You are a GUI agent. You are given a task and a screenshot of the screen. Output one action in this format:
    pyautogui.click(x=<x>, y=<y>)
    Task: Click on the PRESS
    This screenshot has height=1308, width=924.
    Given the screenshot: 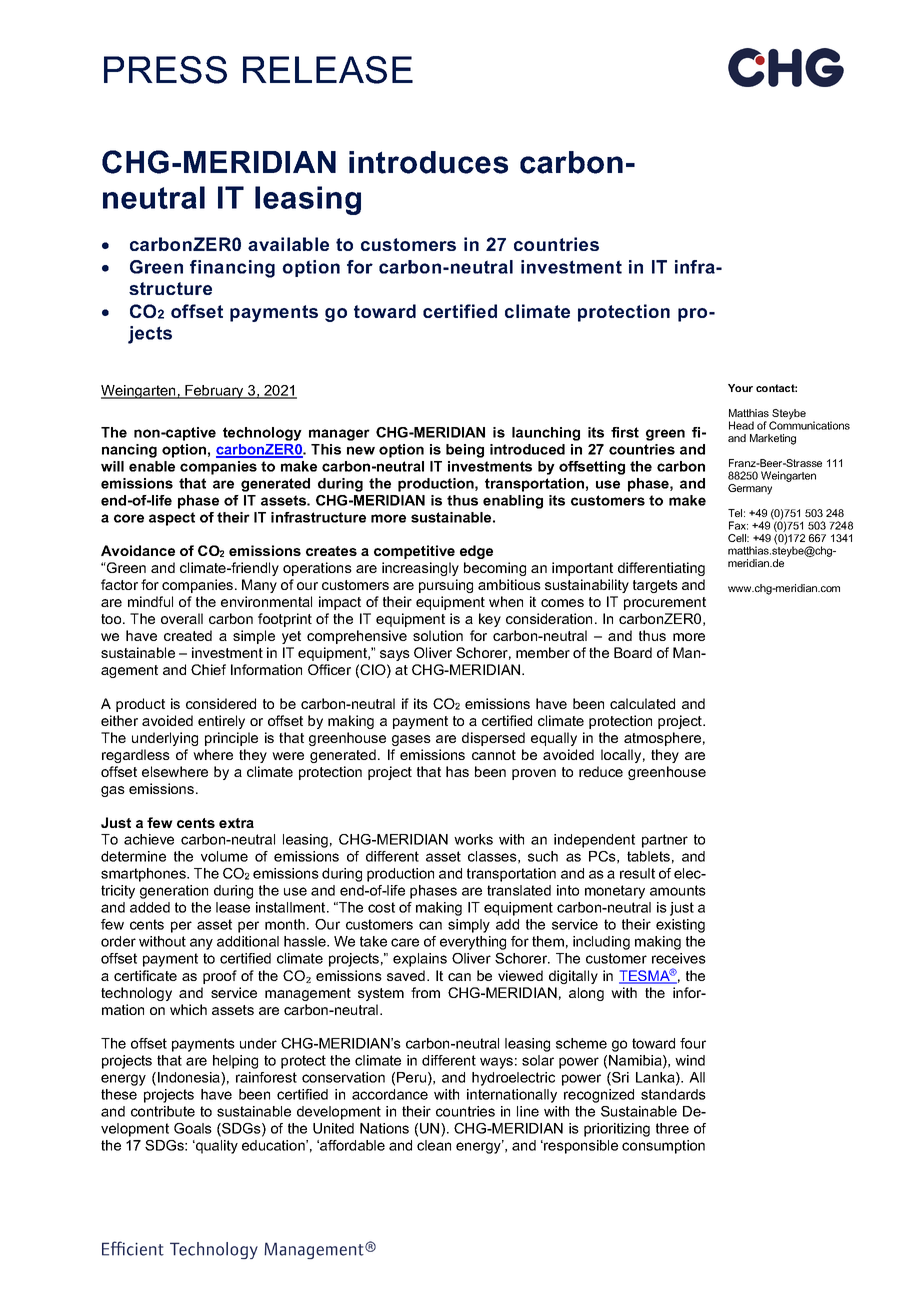 What is the action you would take?
    pyautogui.click(x=165, y=70)
